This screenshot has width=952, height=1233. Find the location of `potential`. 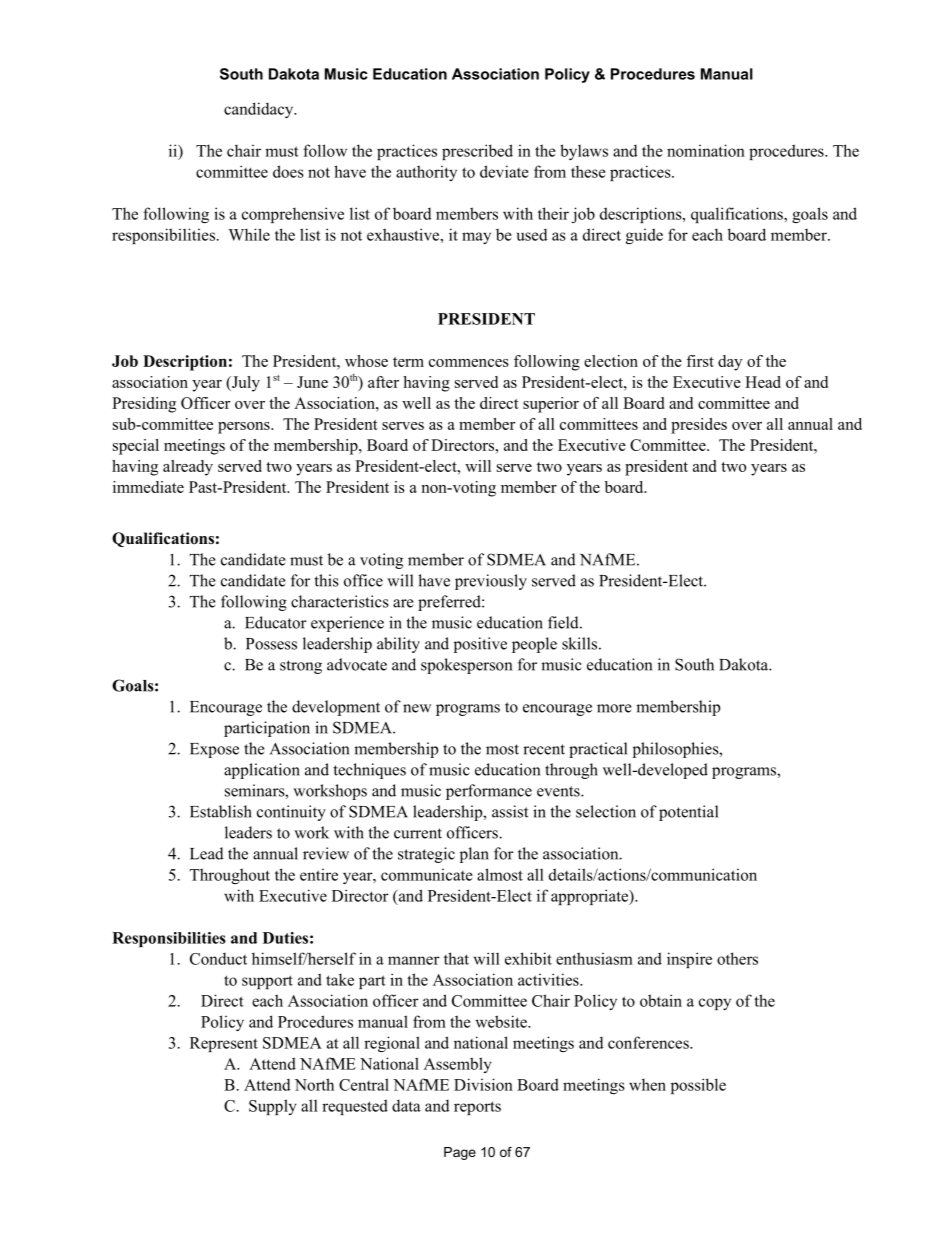

potential is located at coordinates (688, 813).
